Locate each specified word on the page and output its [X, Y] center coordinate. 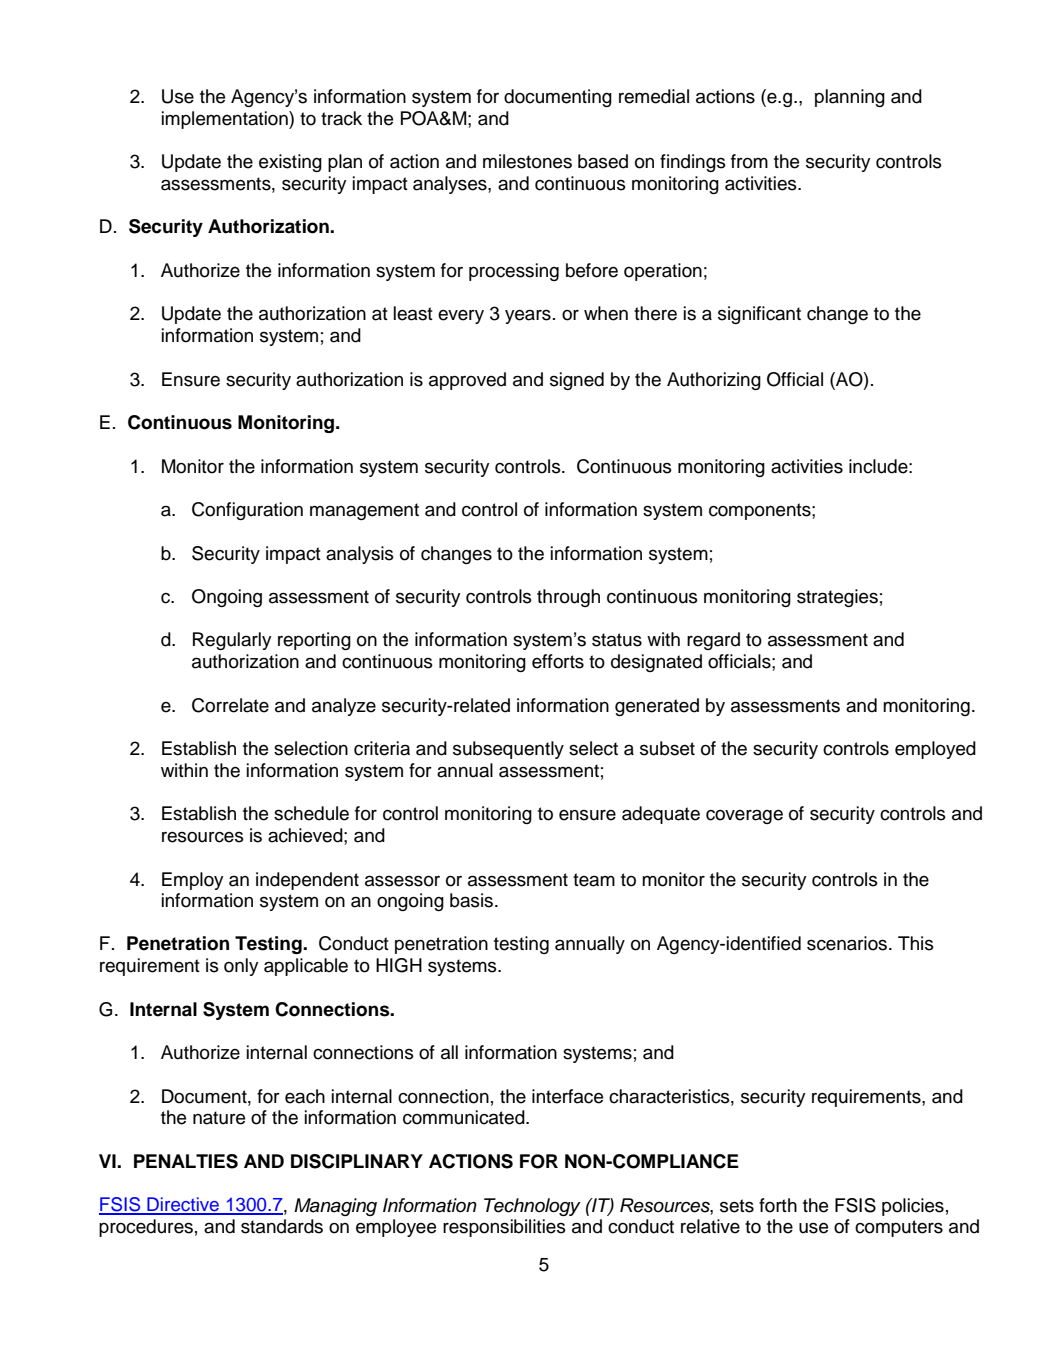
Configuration [247, 511]
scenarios [847, 943]
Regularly [232, 641]
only [241, 967]
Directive [183, 1205]
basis [471, 900]
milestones [527, 161]
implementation [226, 120]
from [749, 161]
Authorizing [714, 381]
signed [577, 381]
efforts [558, 661]
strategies [837, 598]
